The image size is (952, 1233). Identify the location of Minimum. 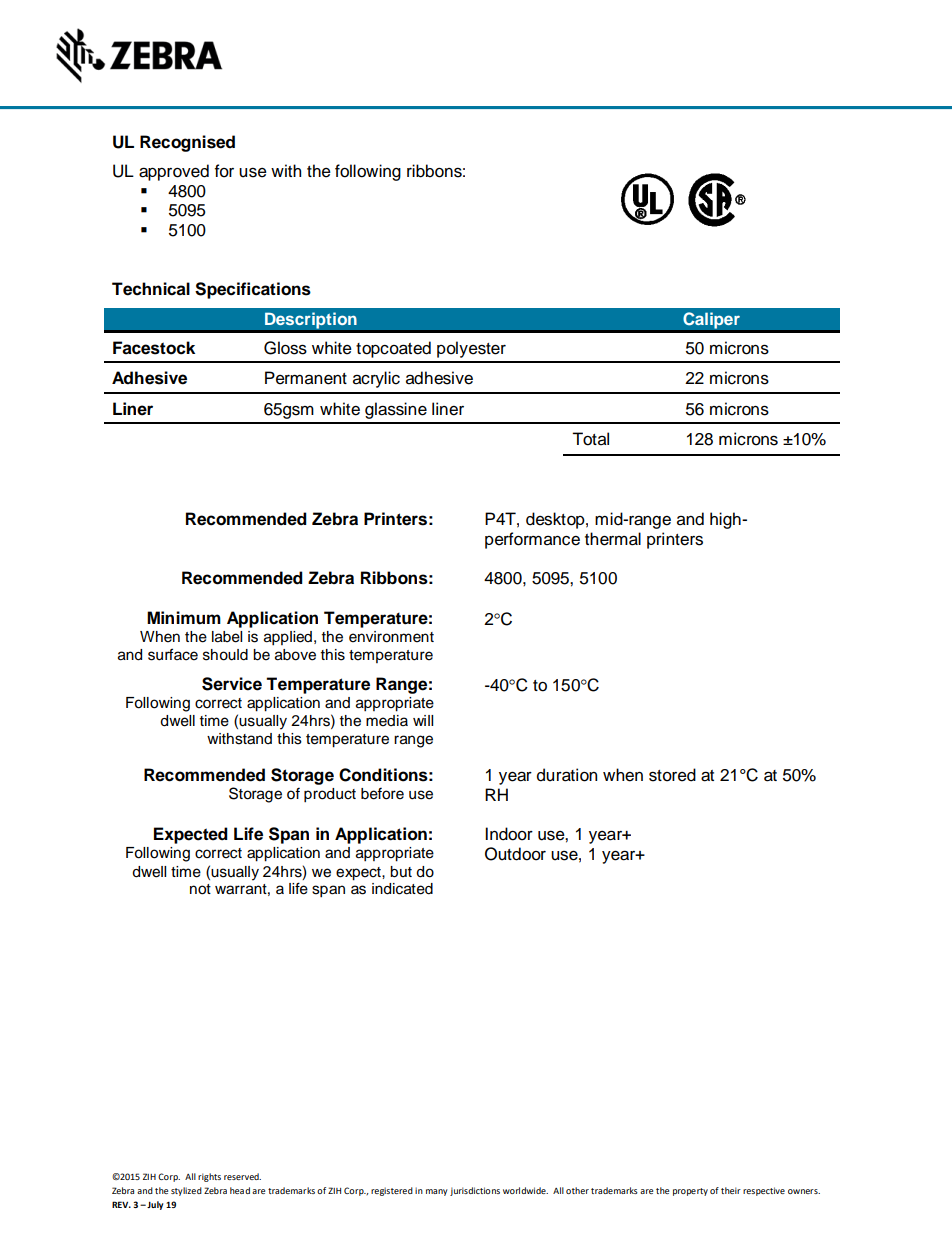
(184, 618).
